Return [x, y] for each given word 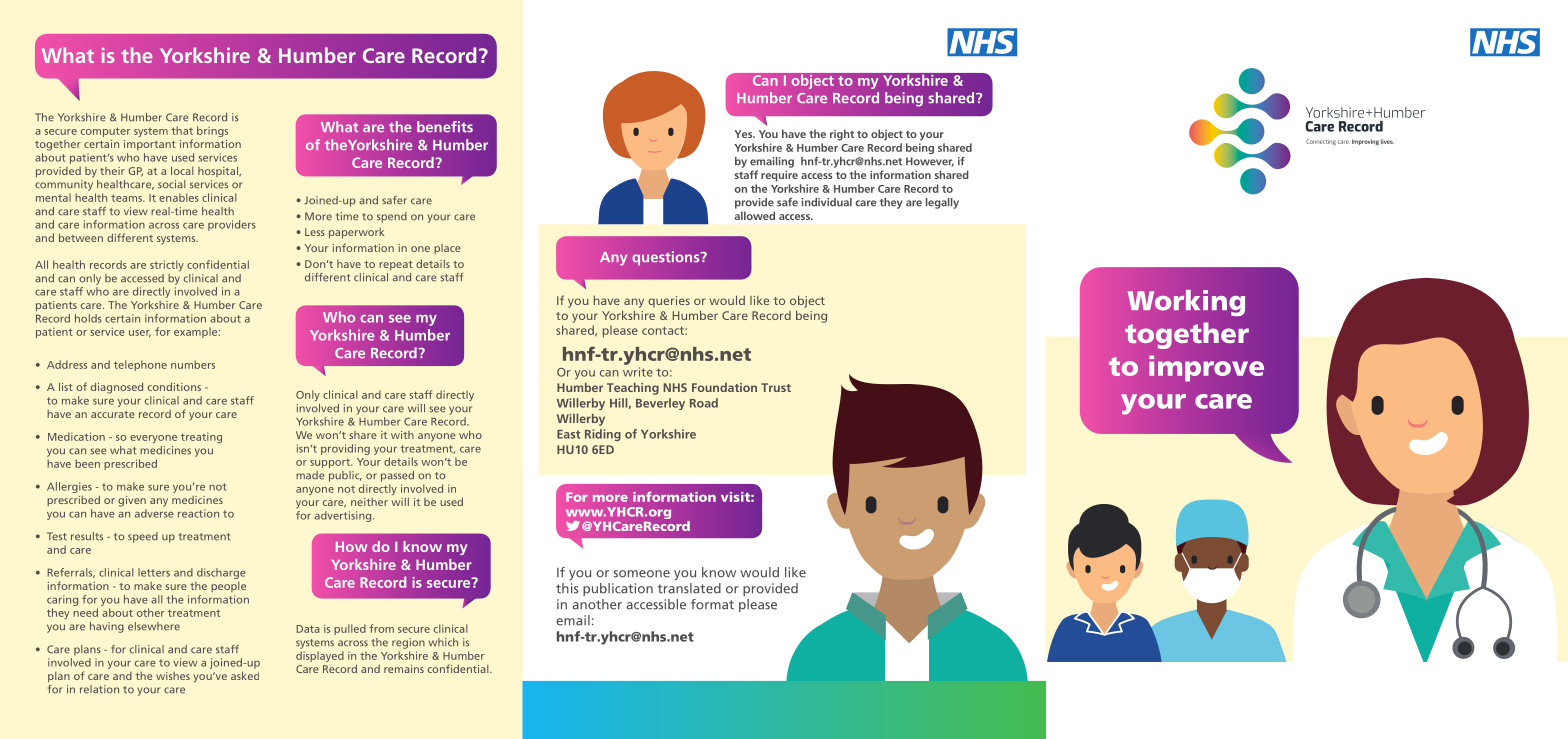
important [150, 145]
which [443, 642]
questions [667, 258]
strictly [167, 265]
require [779, 176]
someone [642, 574]
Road [704, 403]
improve [1206, 368]
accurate [113, 414]
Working [1186, 303]
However [930, 162]
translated [689, 588]
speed [143, 537]
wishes [173, 676]
